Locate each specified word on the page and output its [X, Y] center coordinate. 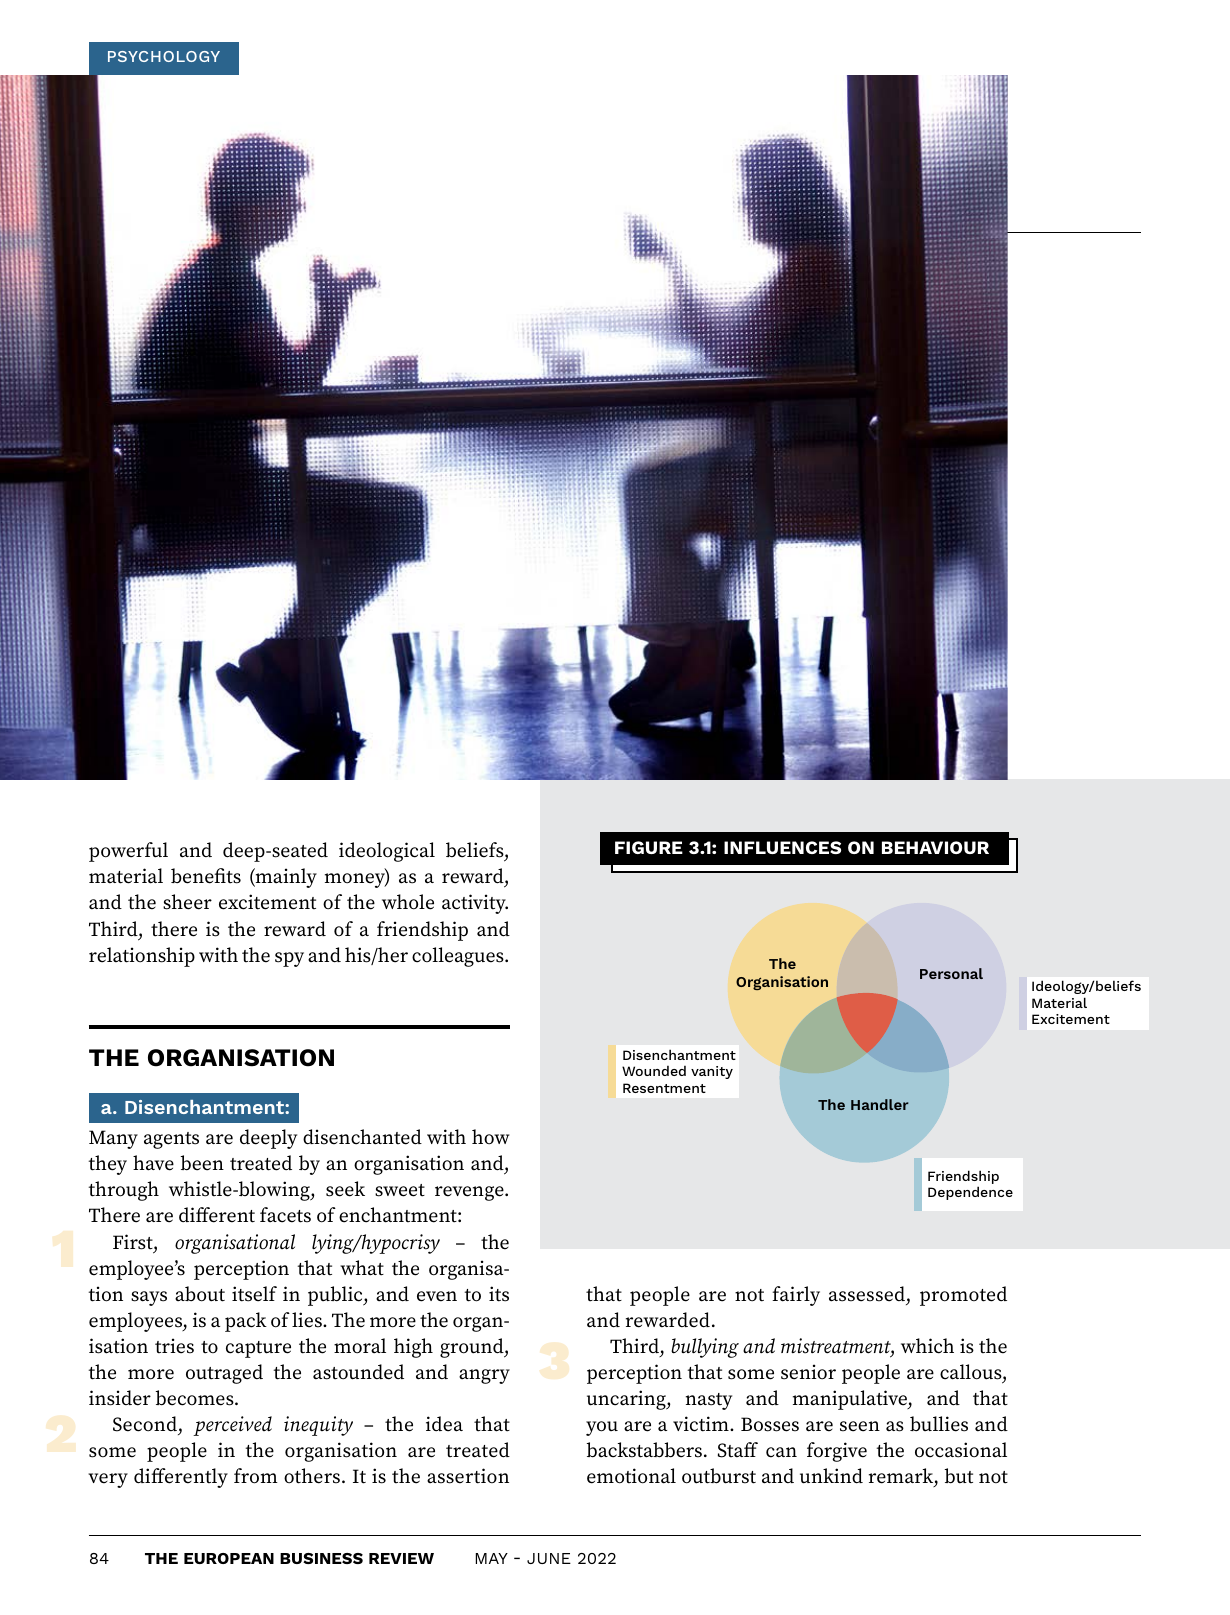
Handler [880, 1104]
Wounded [654, 1071]
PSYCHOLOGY [164, 56]
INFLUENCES [782, 847]
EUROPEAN [229, 1558]
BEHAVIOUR [935, 847]
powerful [128, 852]
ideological [387, 852]
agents [171, 1140]
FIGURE [649, 847]
